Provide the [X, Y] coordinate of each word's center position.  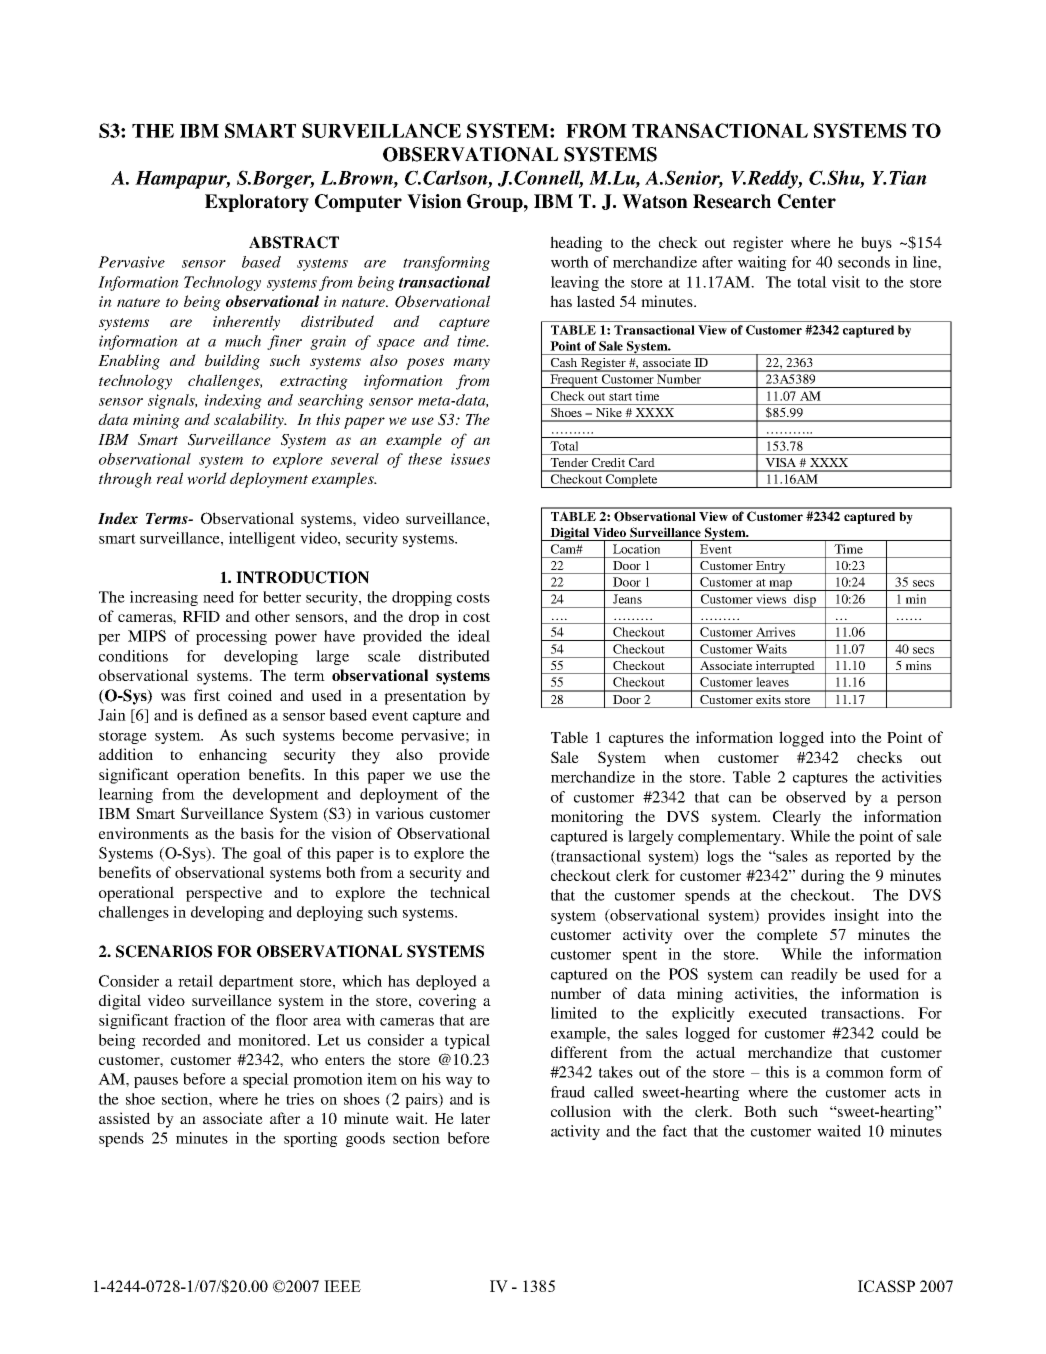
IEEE [342, 1286]
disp [805, 601]
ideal [474, 636]
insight [856, 916]
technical [460, 892]
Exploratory [257, 203]
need [218, 597]
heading [576, 244]
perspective [224, 894]
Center [807, 201]
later [475, 1118]
